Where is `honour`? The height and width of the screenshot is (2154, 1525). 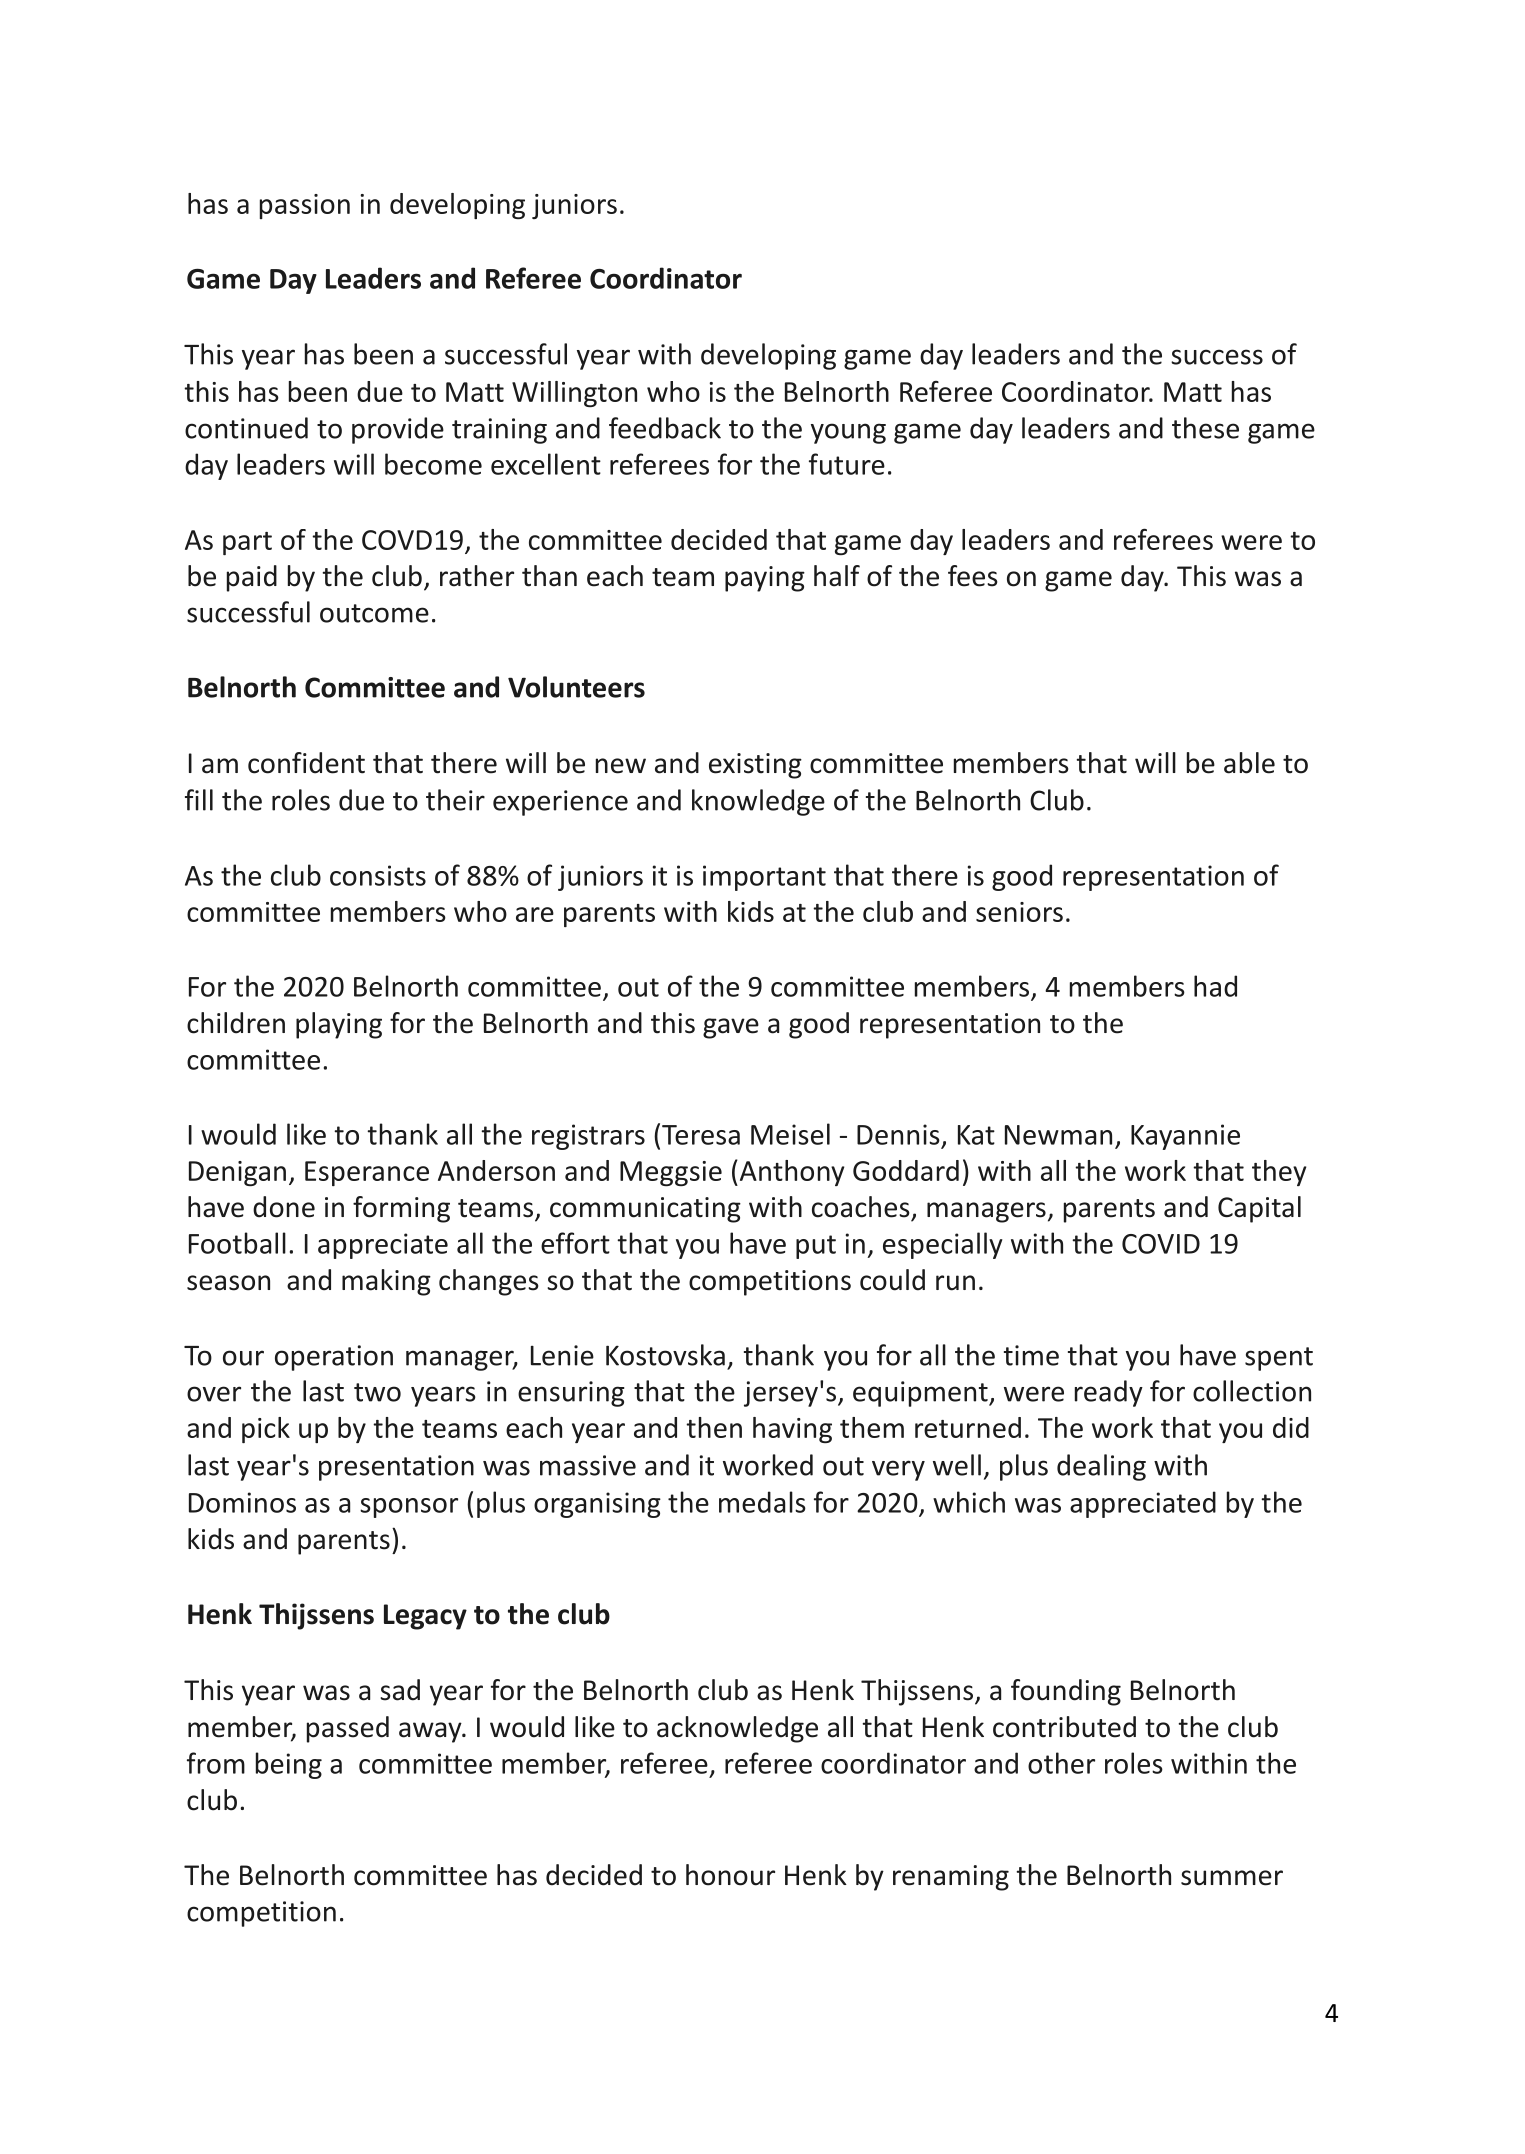 honour is located at coordinates (730, 1875).
